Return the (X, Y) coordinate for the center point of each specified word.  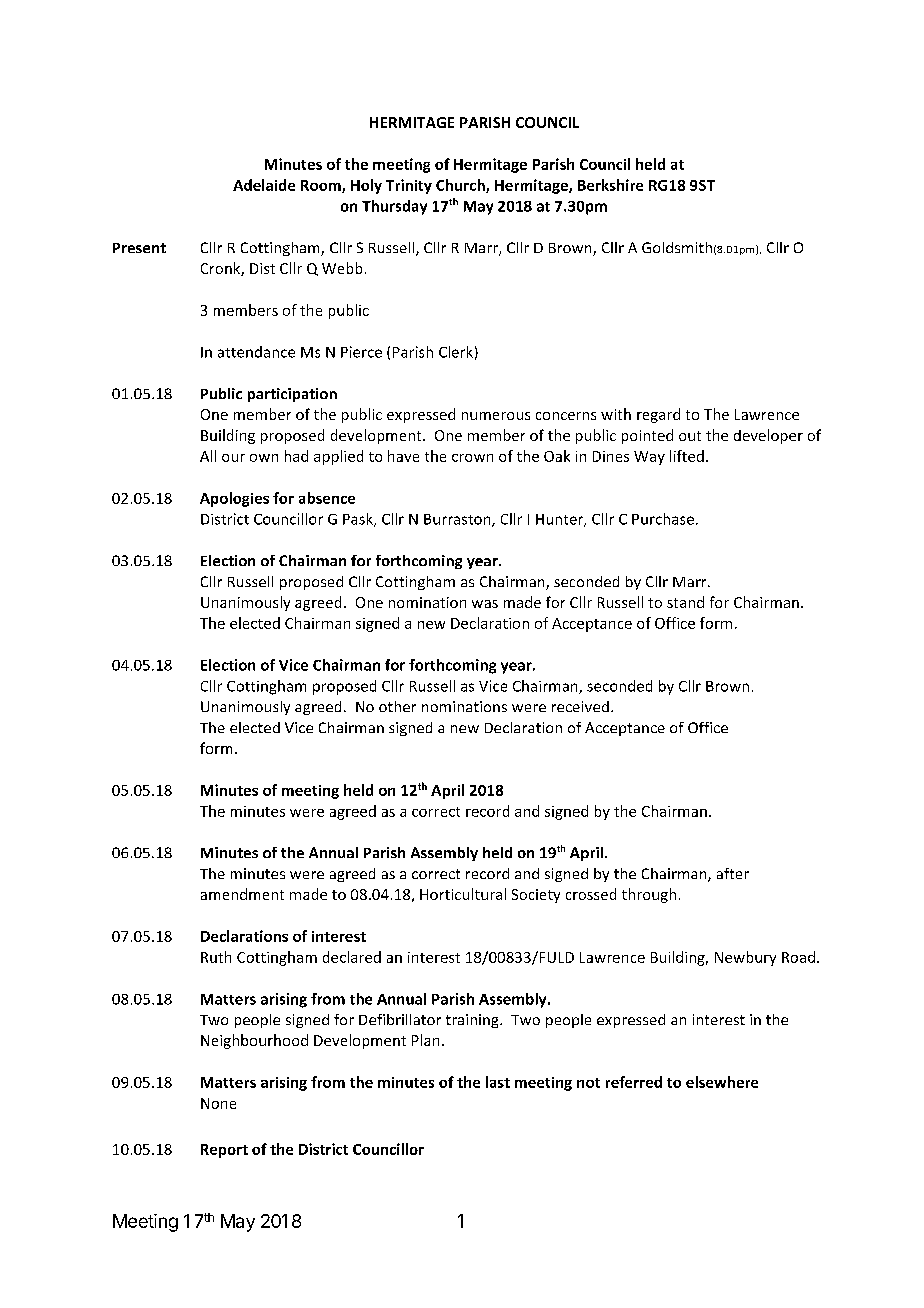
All (208, 456)
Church (461, 186)
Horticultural (463, 894)
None (218, 1103)
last (498, 1082)
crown (472, 458)
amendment (242, 894)
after (733, 873)
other (397, 706)
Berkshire (610, 185)
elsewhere (722, 1082)
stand (685, 602)
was (485, 604)
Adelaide (264, 185)
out (690, 436)
